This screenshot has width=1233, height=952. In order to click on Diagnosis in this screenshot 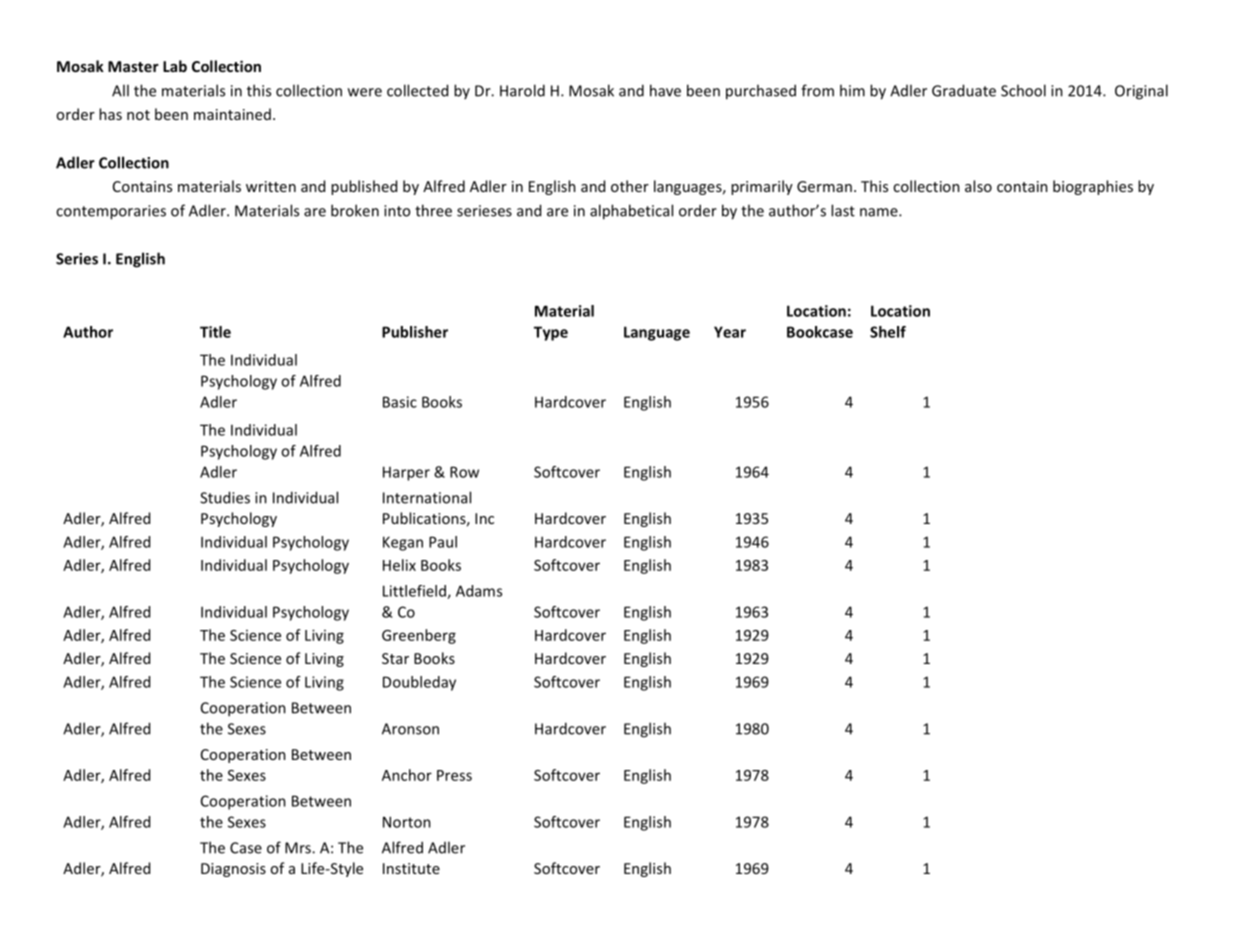, I will do `click(233, 870)`.
